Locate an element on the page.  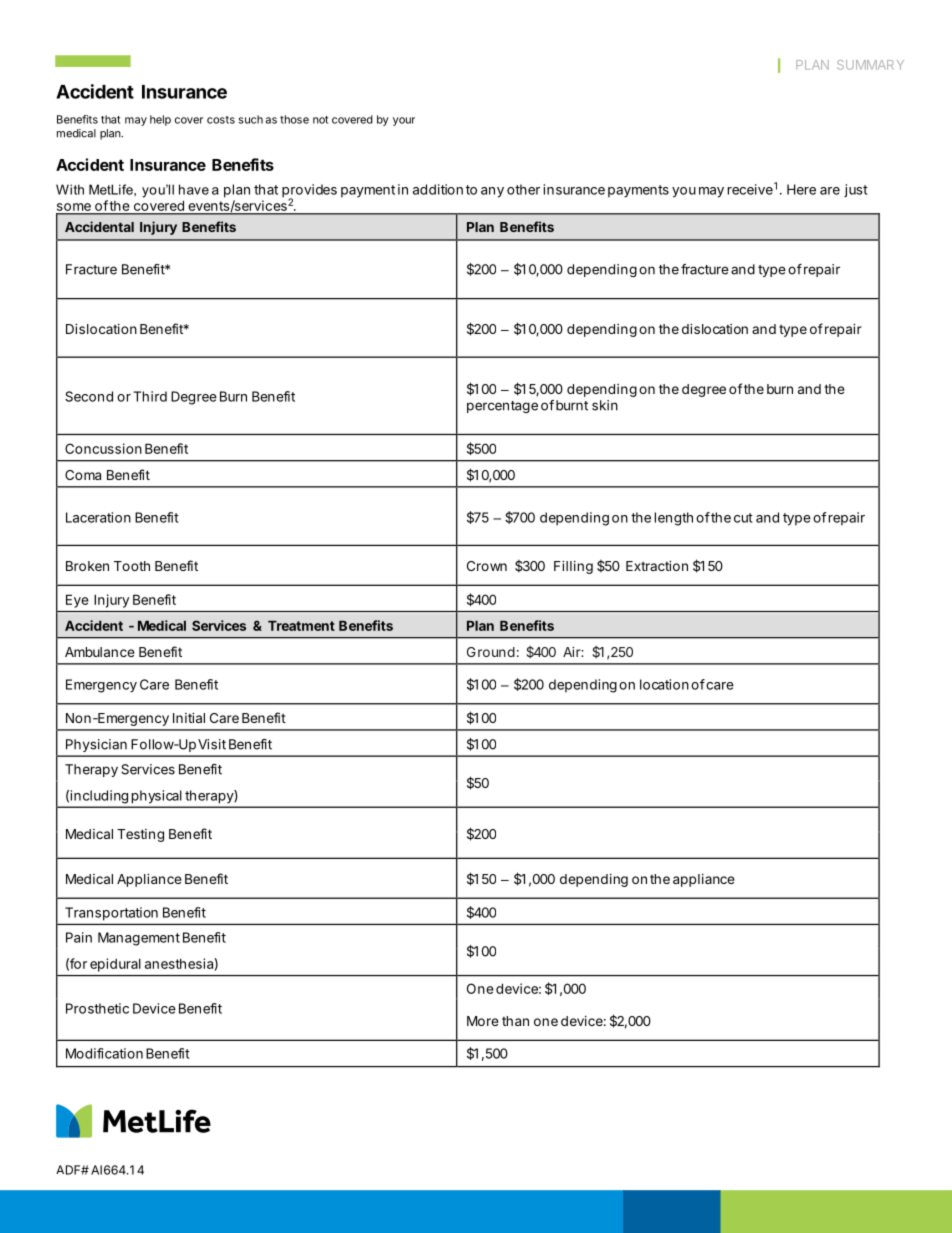
skin is located at coordinates (605, 405).
